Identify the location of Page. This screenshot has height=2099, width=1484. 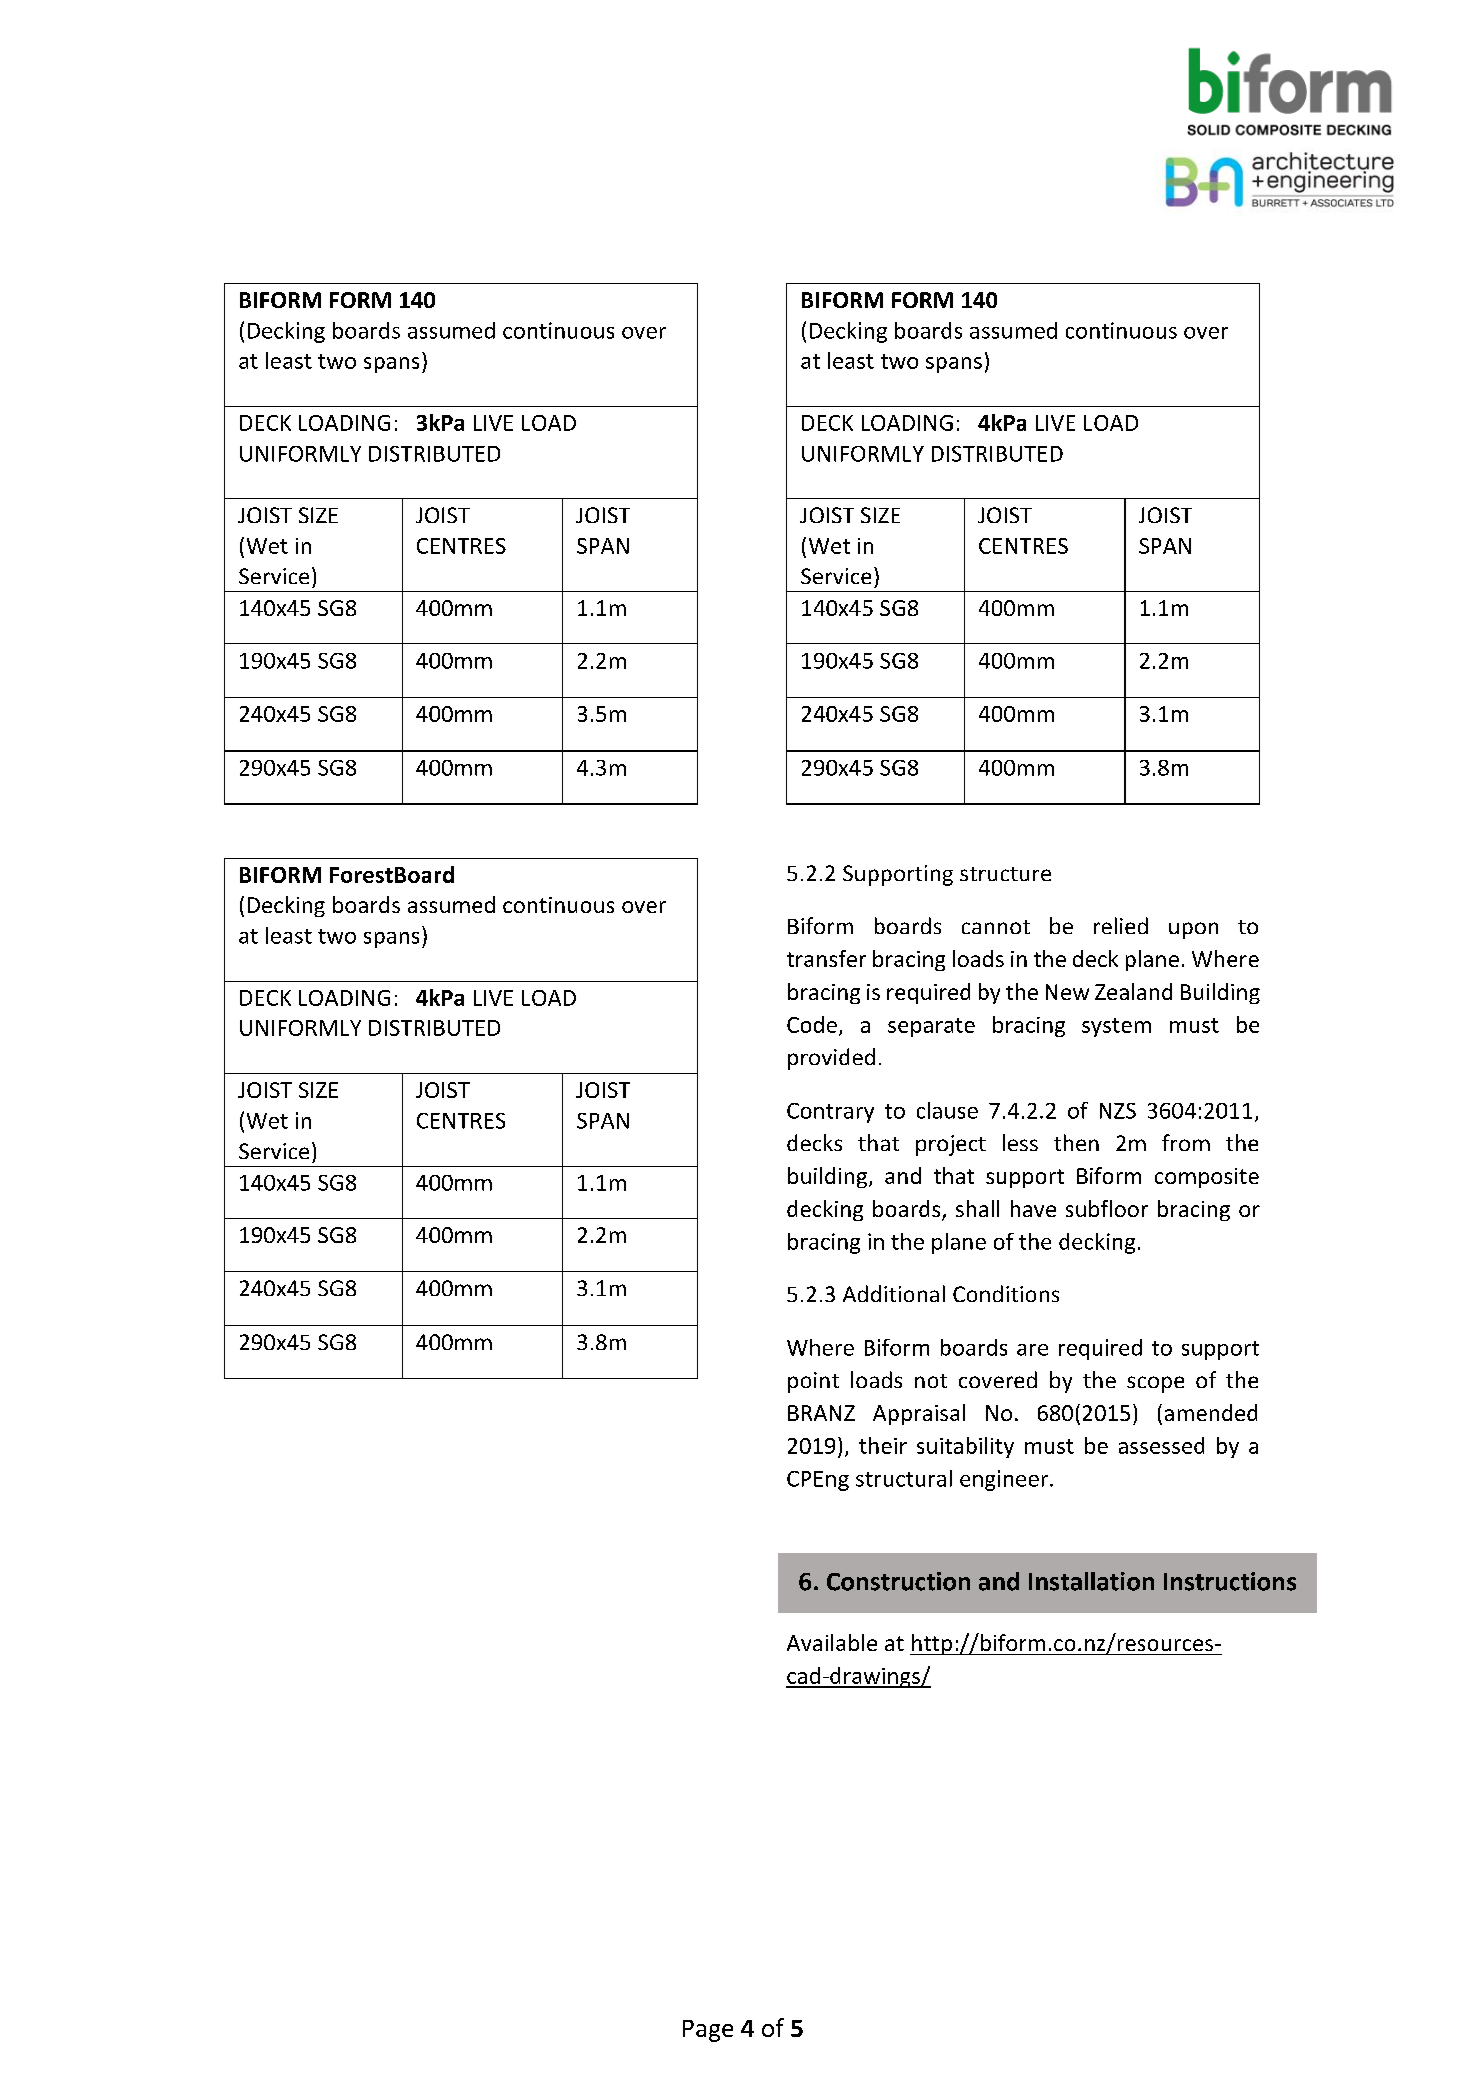
(708, 2031).
